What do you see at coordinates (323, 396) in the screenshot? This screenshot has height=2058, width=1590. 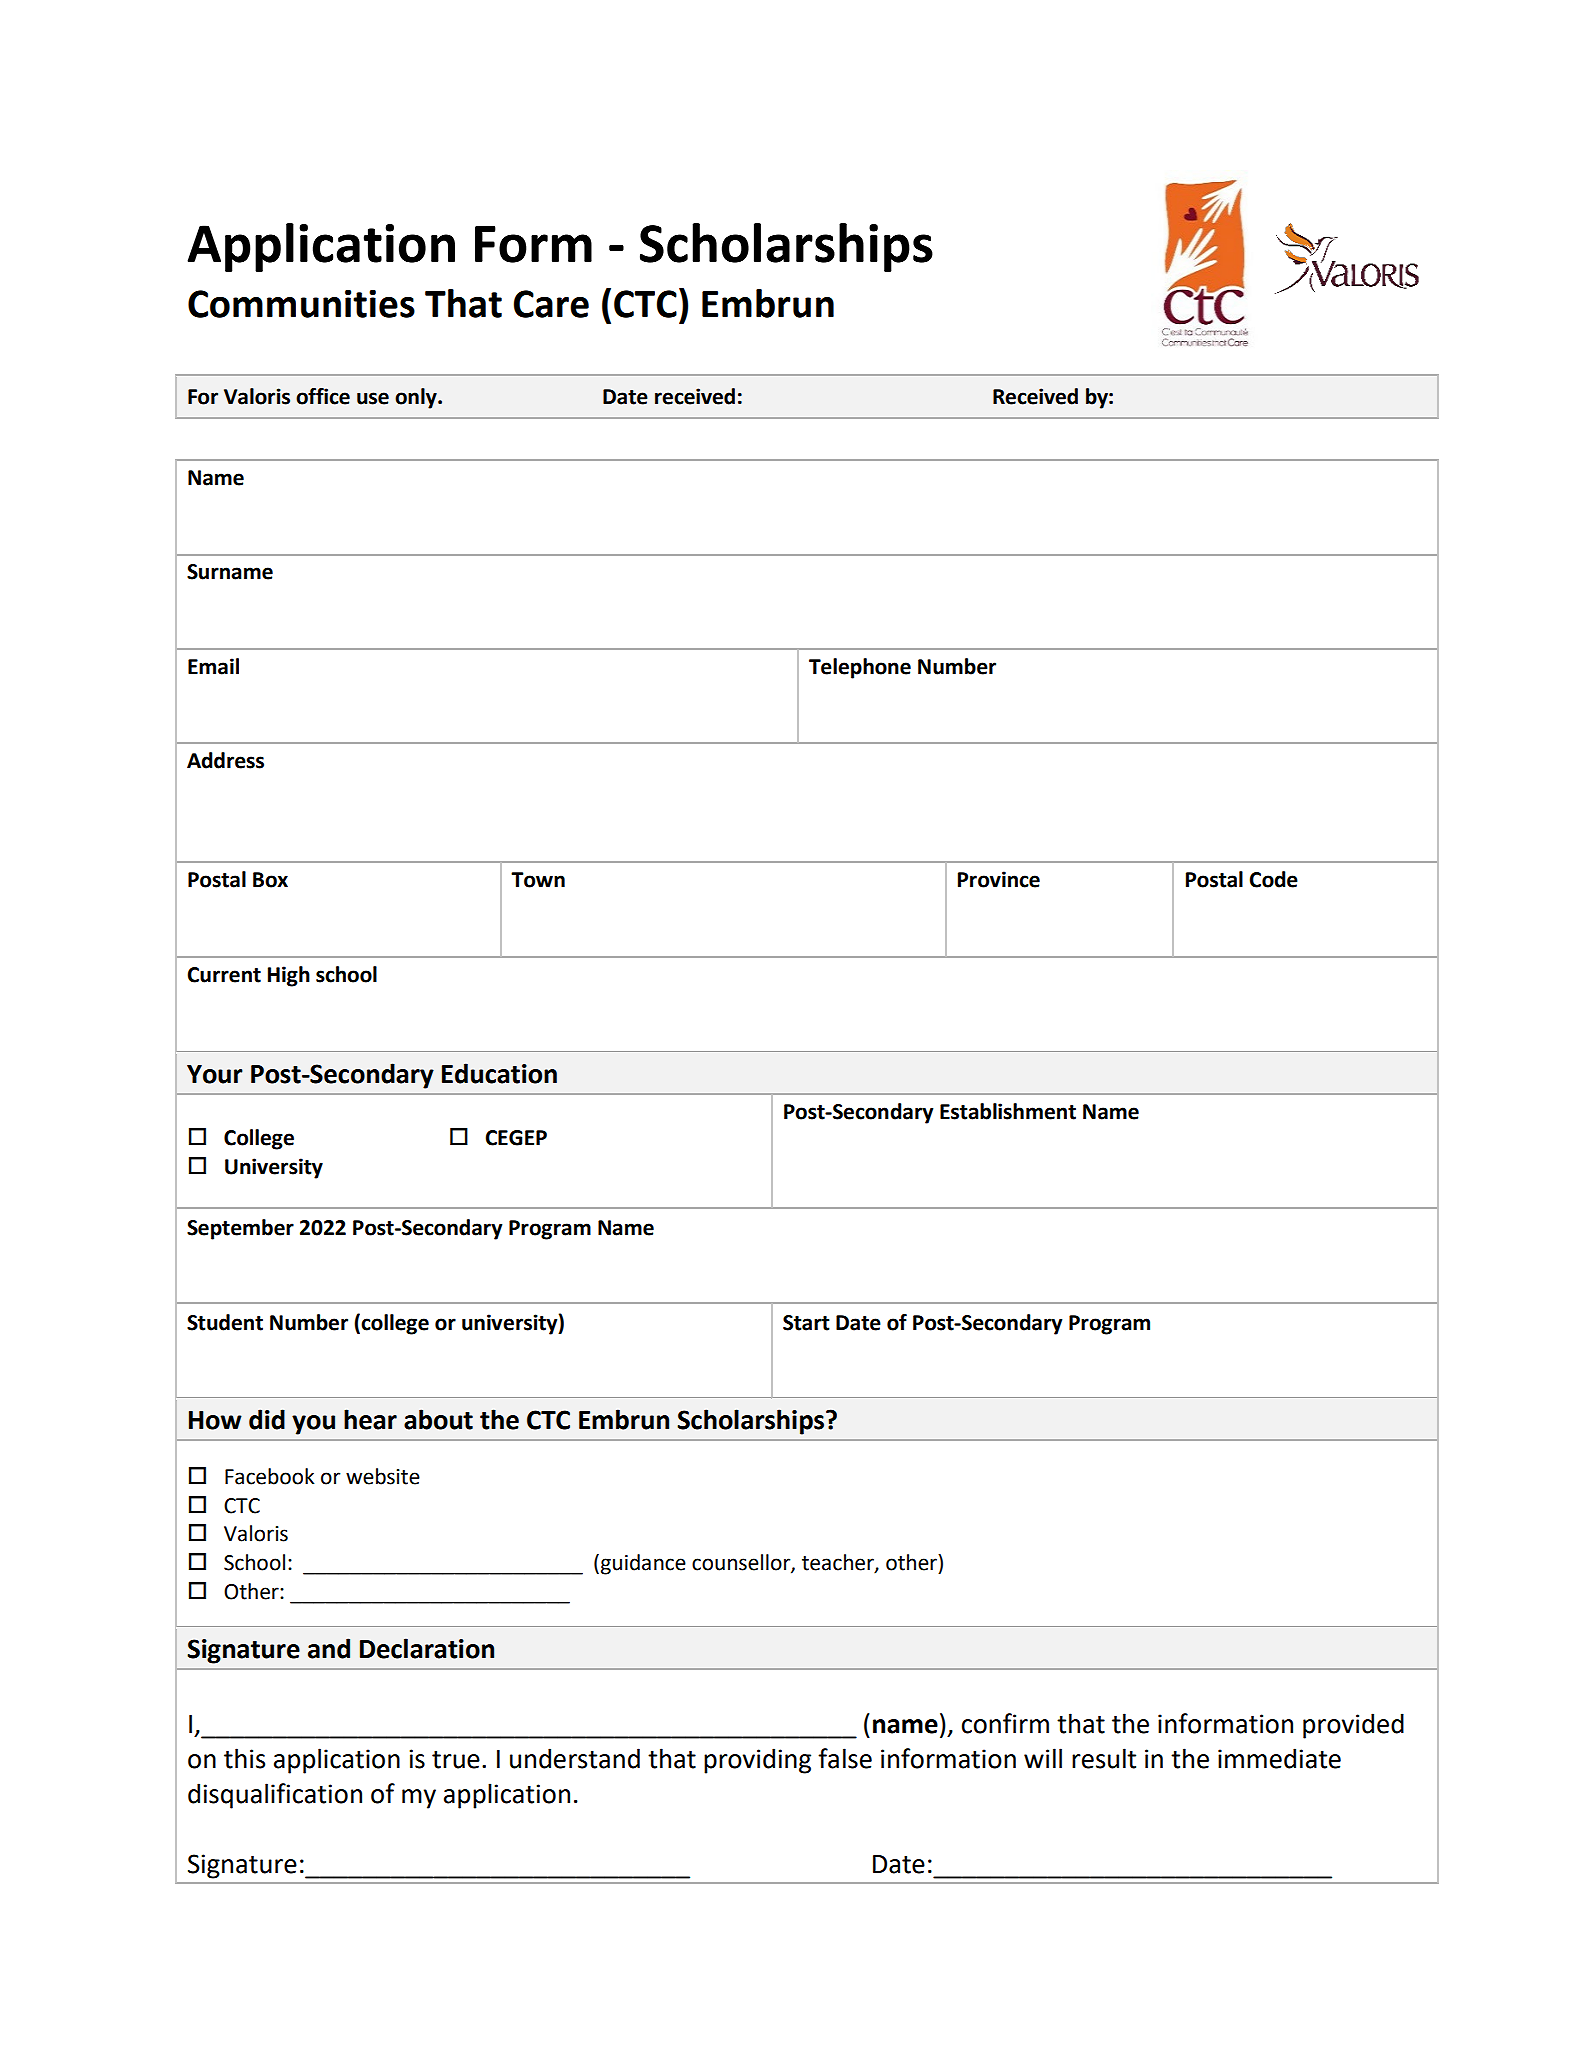 I see `office` at bounding box center [323, 396].
